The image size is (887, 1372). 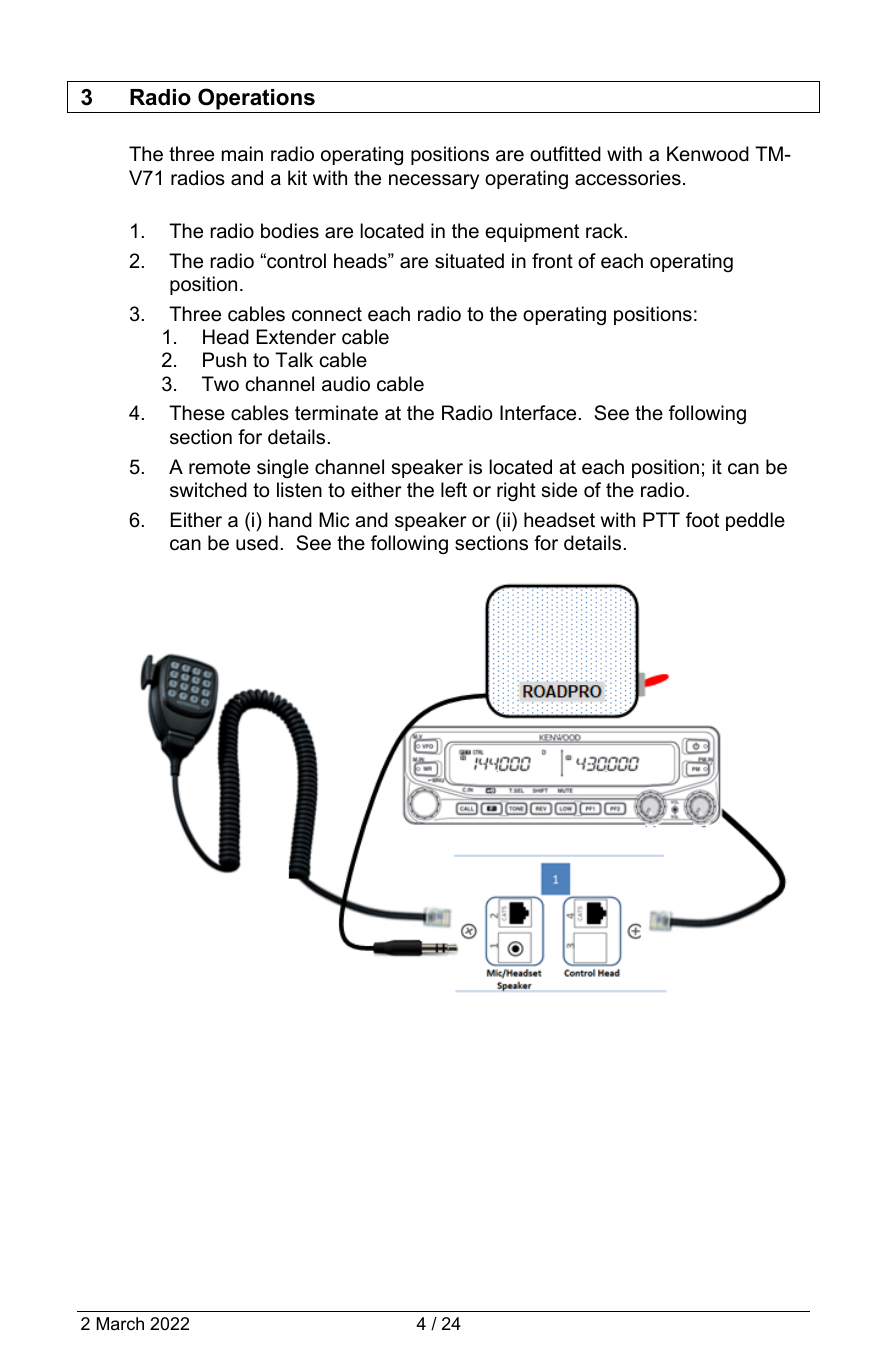 I want to click on used, so click(x=257, y=543).
